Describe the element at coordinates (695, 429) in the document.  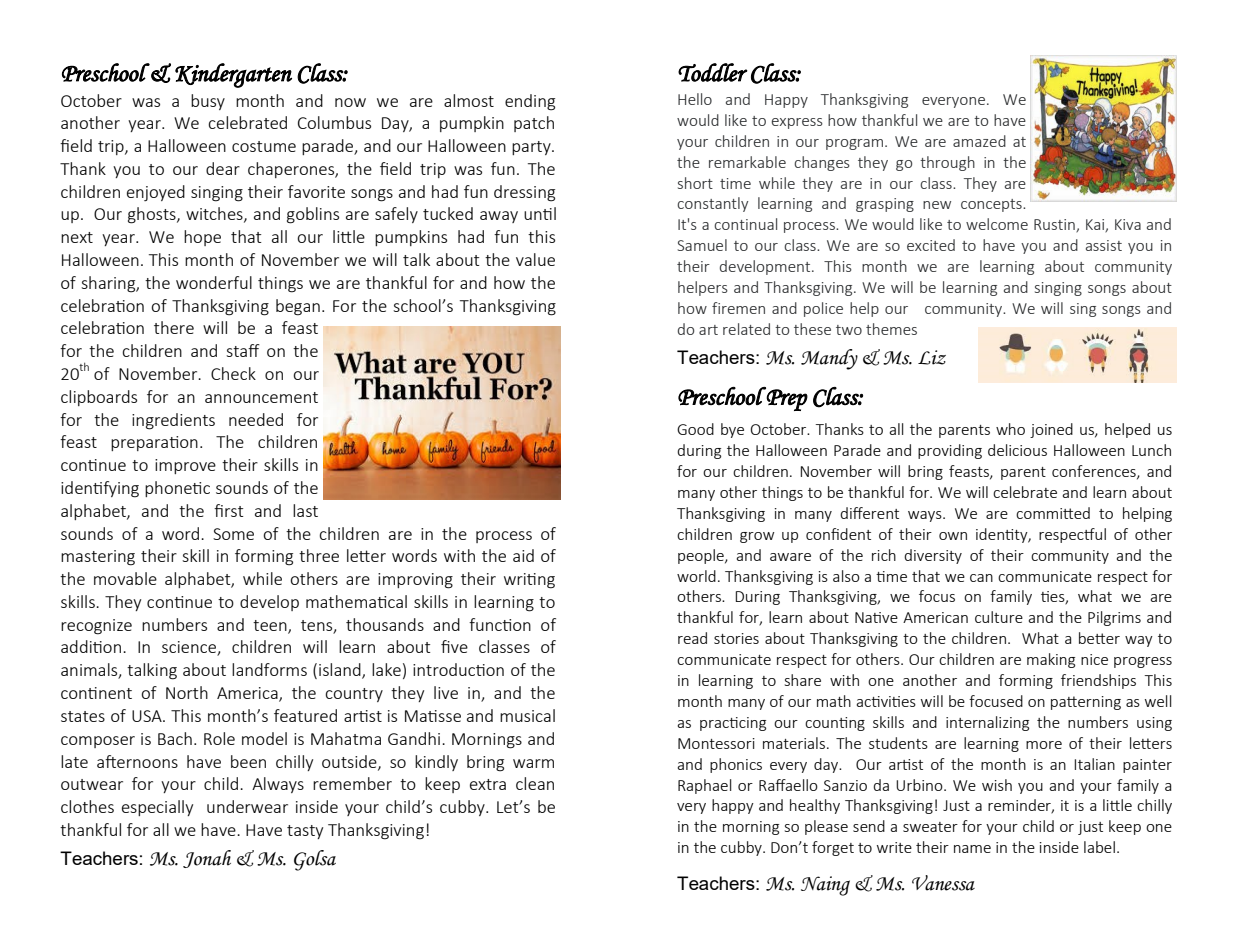
I see `Good` at that location.
